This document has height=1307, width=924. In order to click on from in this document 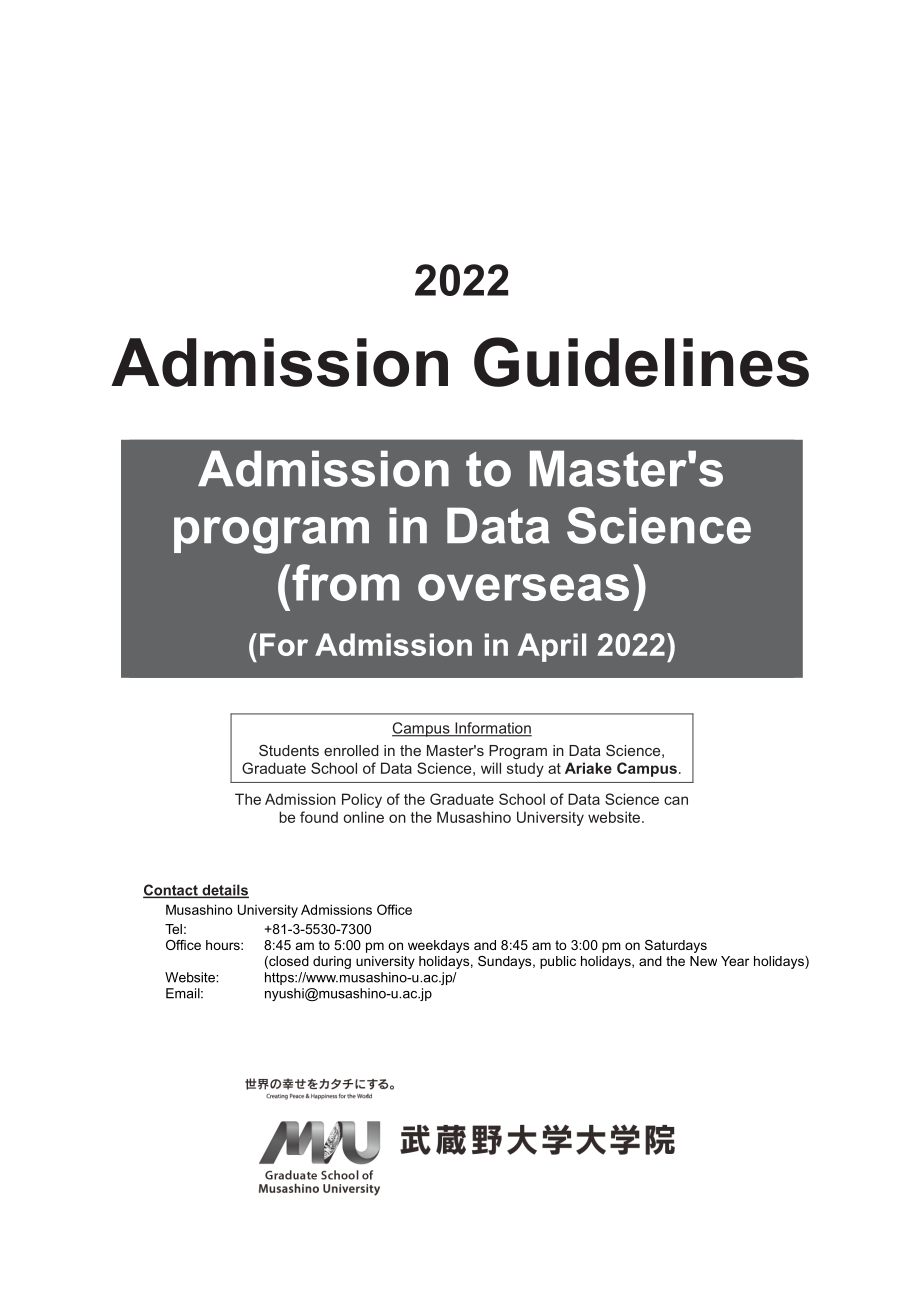, I will do `click(345, 582)`.
